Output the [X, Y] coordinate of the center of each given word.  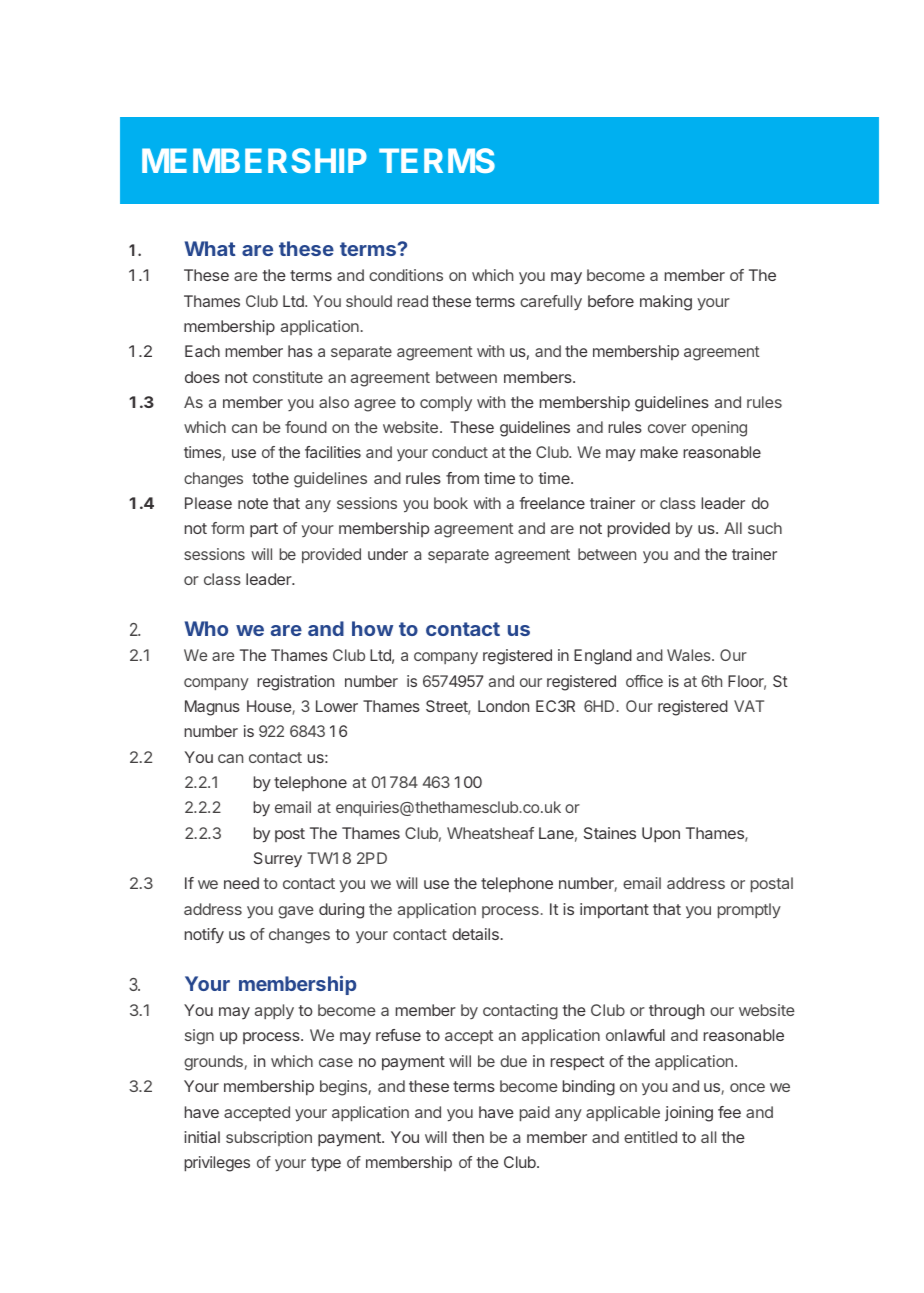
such [765, 528]
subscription [269, 1138]
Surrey [278, 860]
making [666, 303]
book [451, 503]
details [476, 934]
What [210, 248]
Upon [661, 835]
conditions [406, 275]
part [264, 530]
